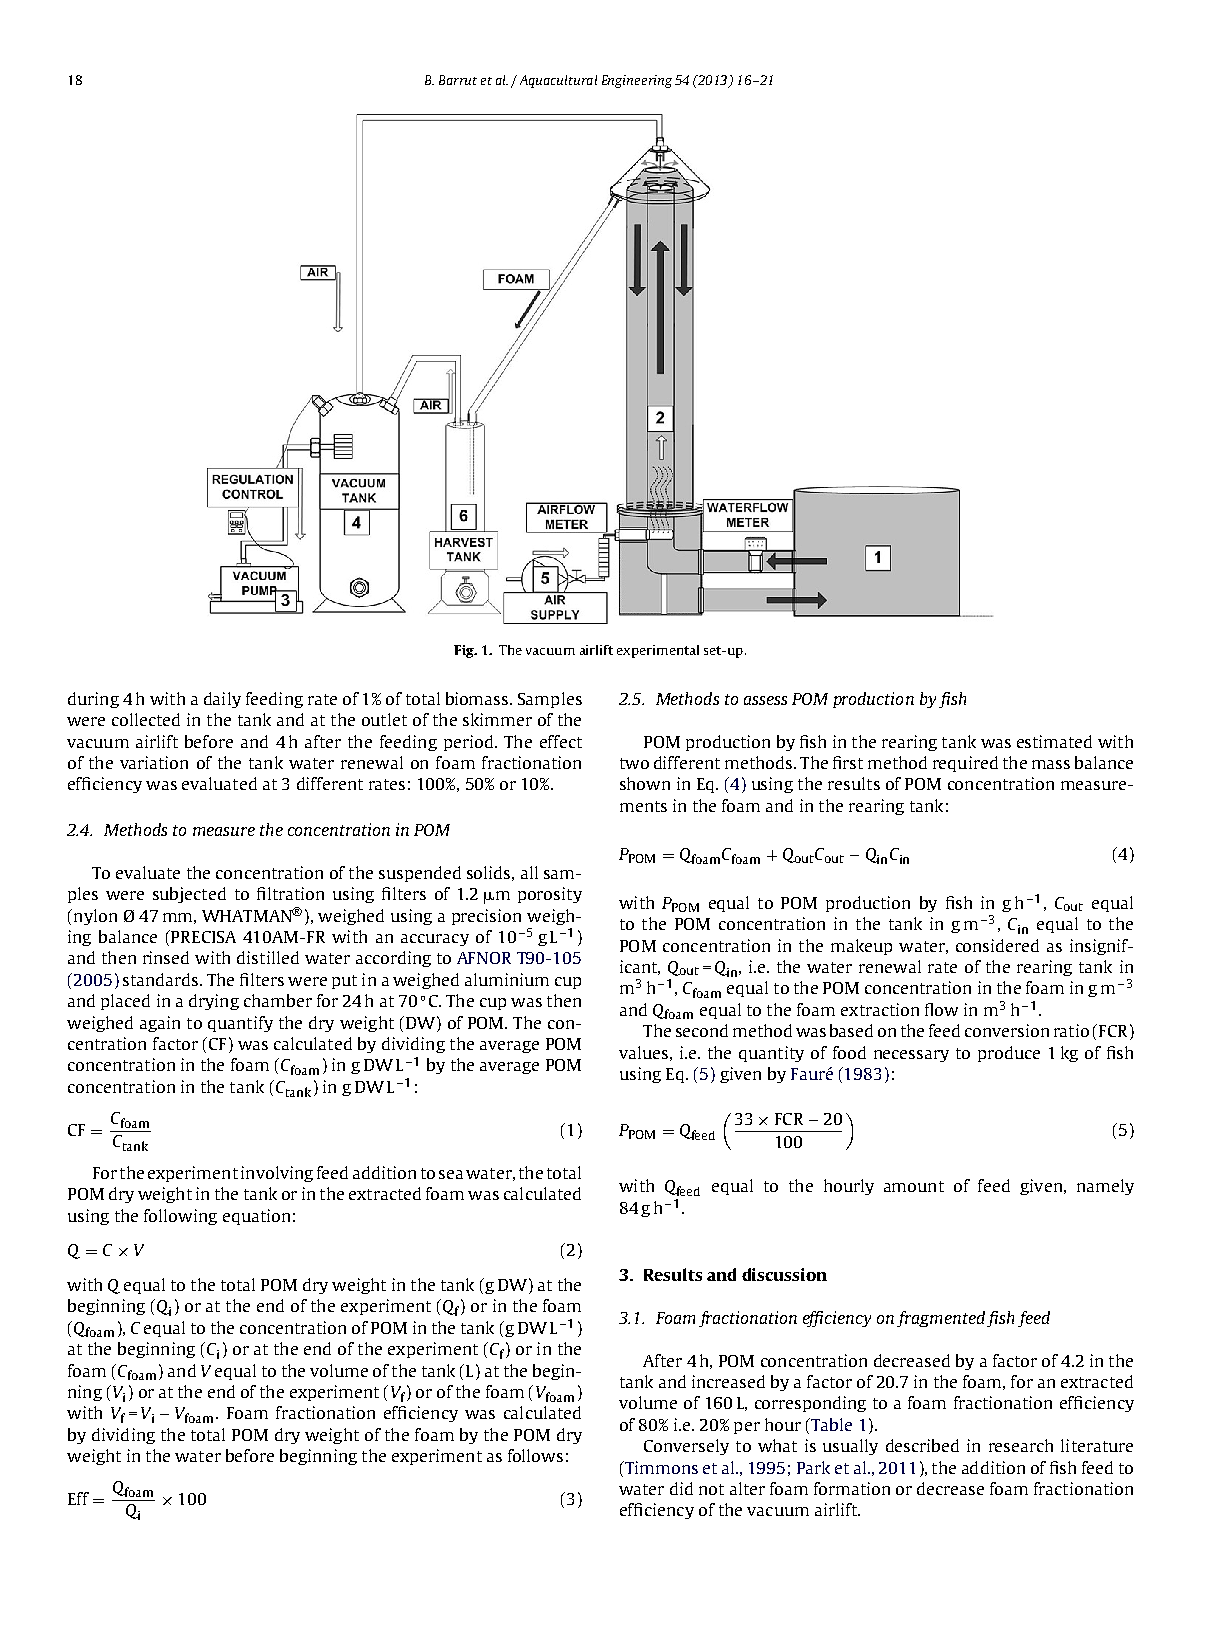 The width and height of the document is (1219, 1625). What do you see at coordinates (1054, 741) in the document?
I see `estimated` at bounding box center [1054, 741].
